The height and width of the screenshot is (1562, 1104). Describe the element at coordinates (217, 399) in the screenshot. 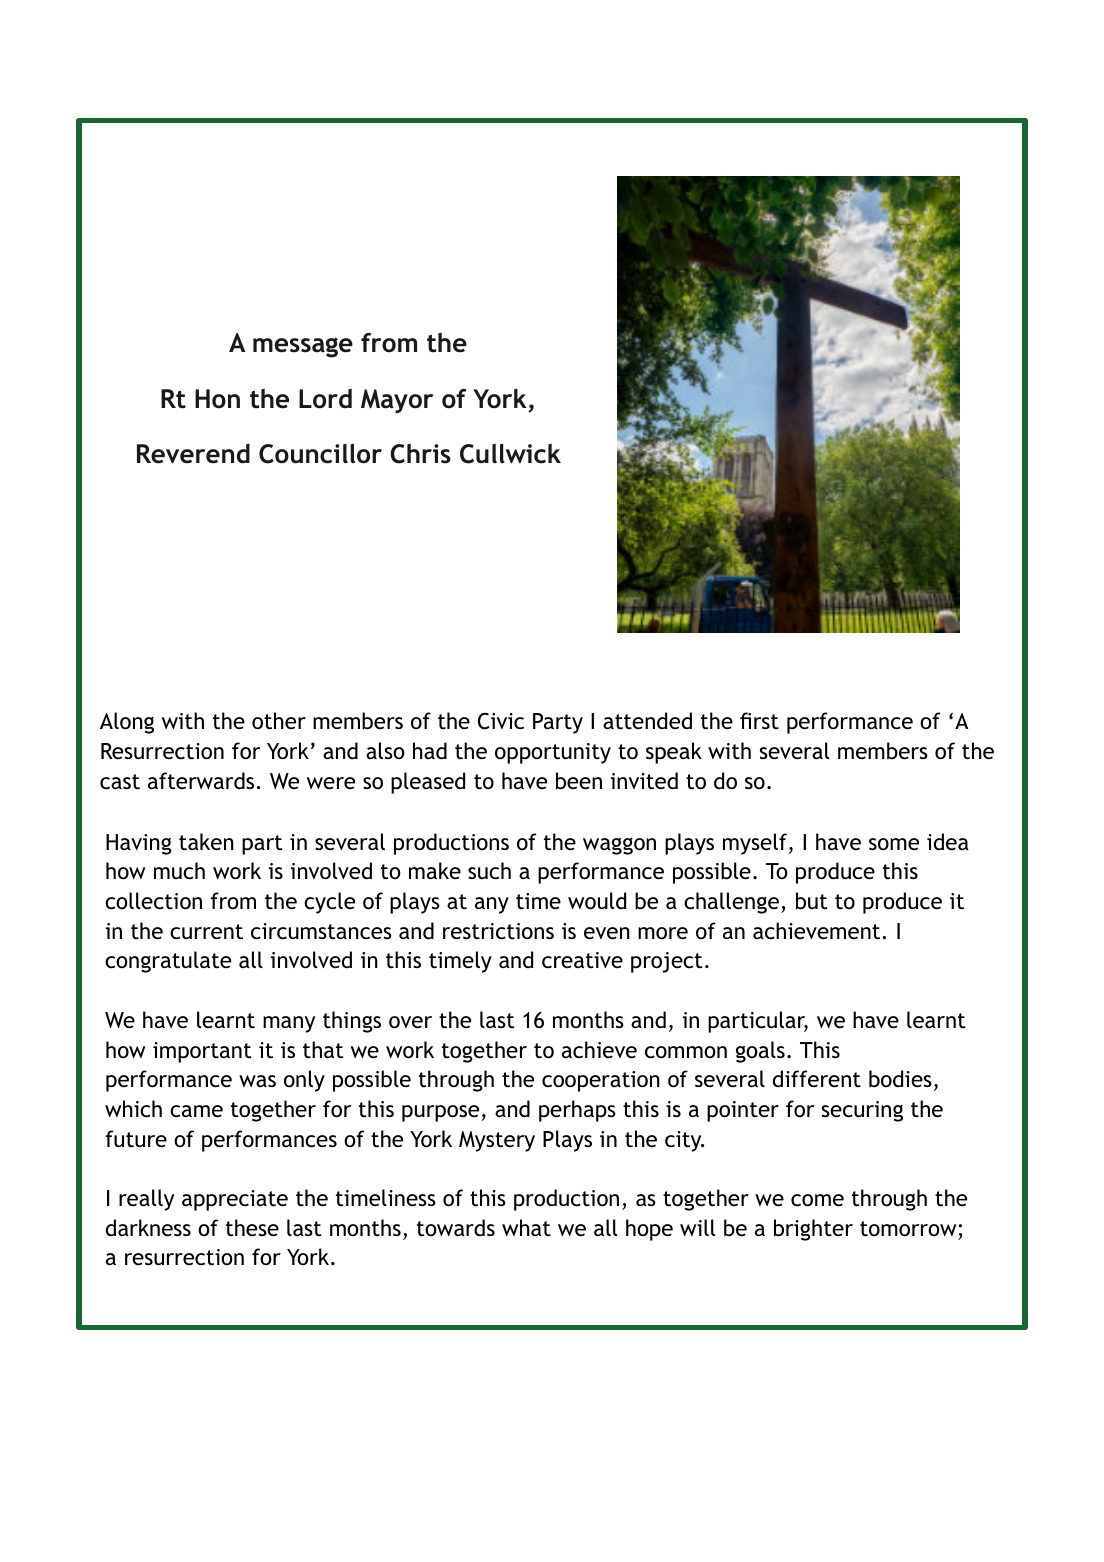

I see `Hon` at that location.
